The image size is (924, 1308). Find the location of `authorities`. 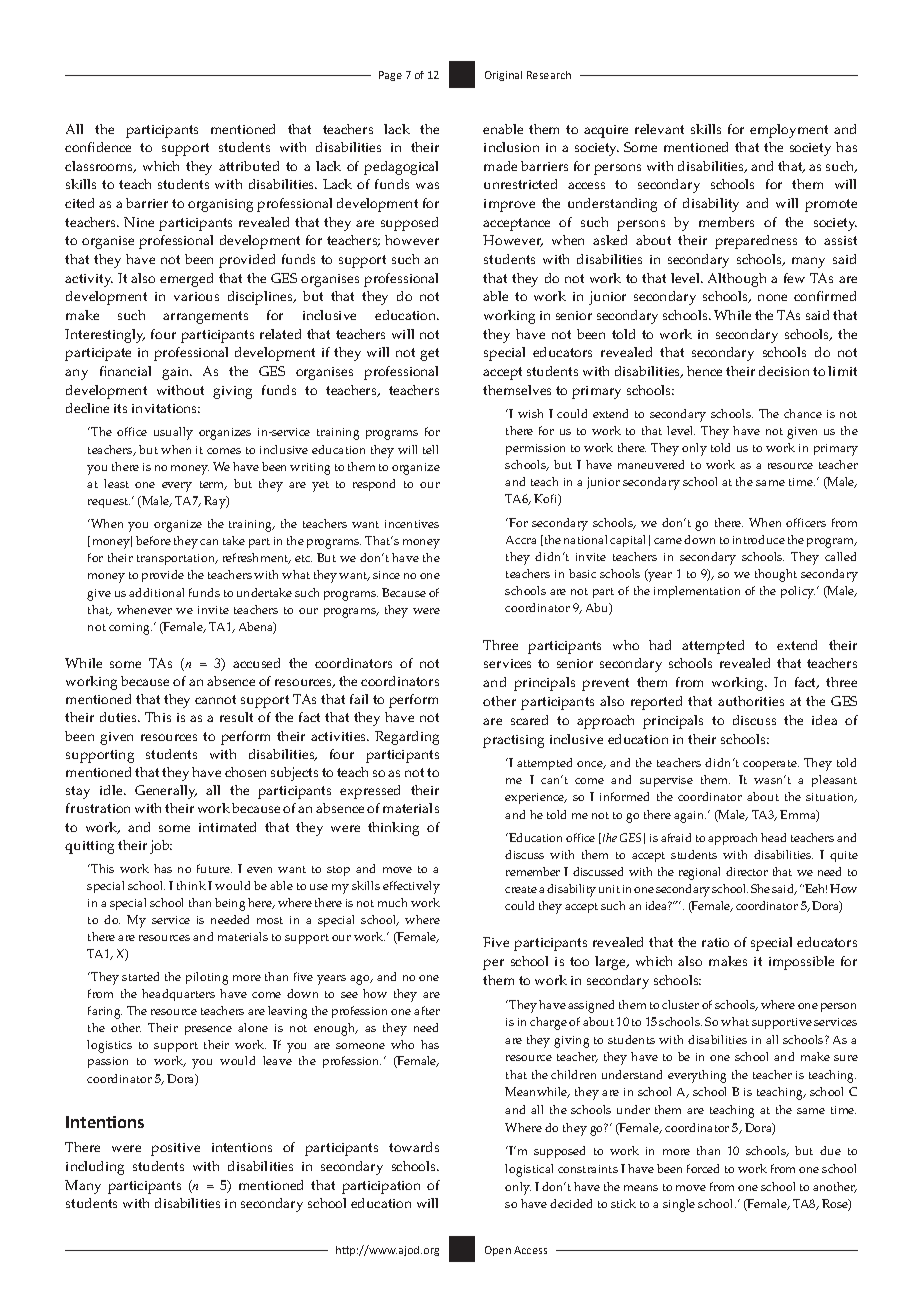

authorities is located at coordinates (751, 701).
